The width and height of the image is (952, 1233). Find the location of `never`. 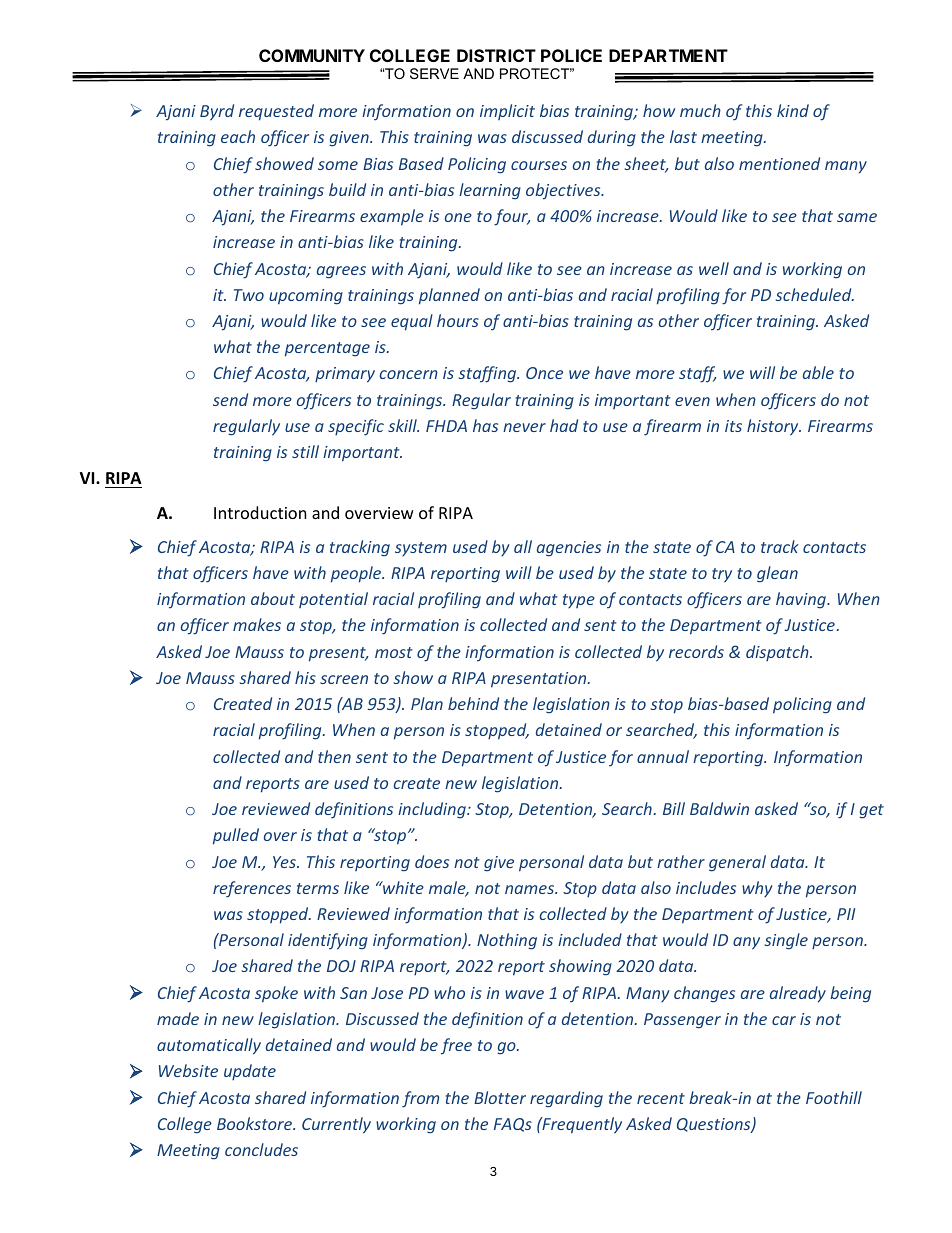

never is located at coordinates (524, 427).
